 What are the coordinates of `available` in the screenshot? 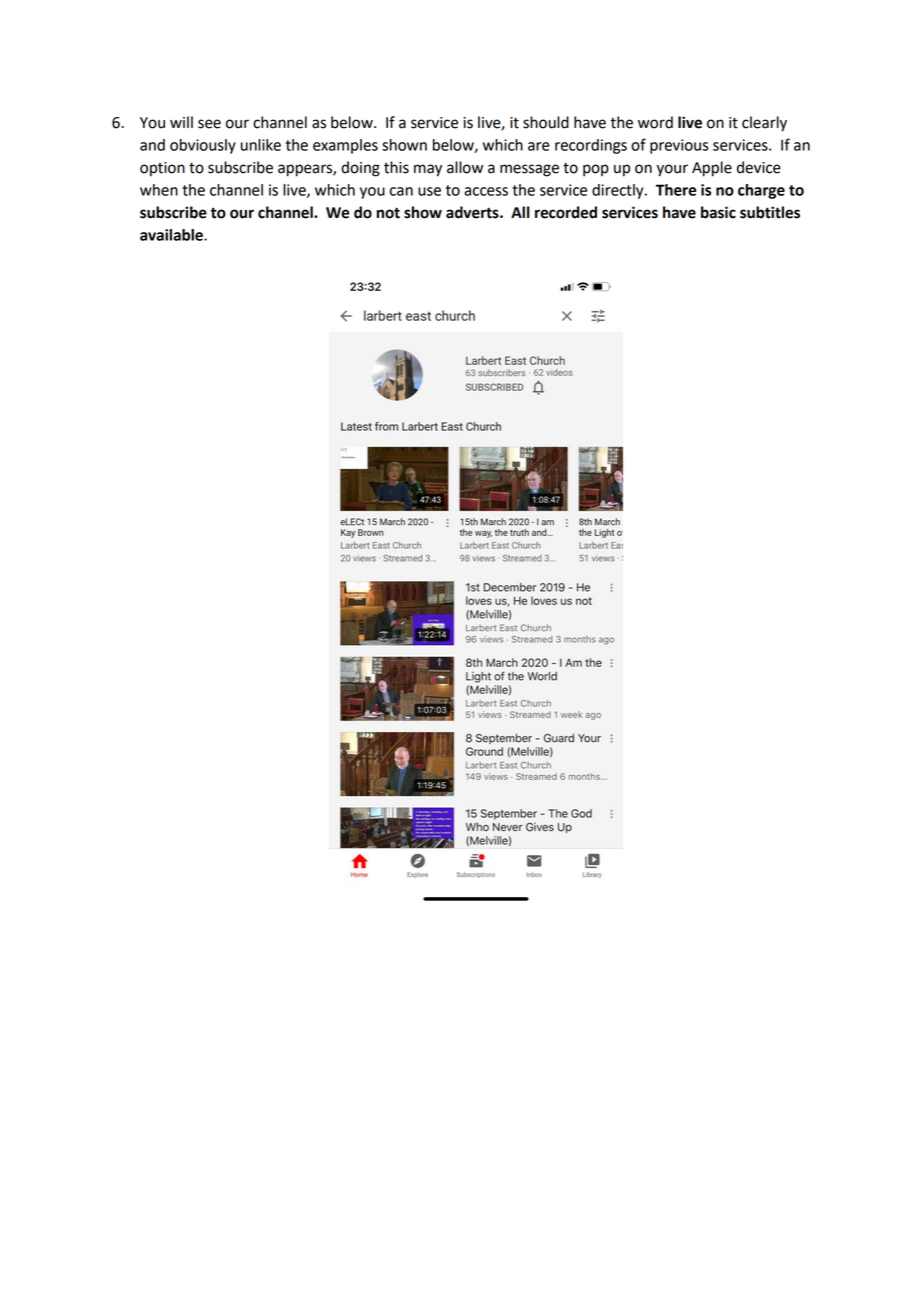 It's located at (172, 235).
